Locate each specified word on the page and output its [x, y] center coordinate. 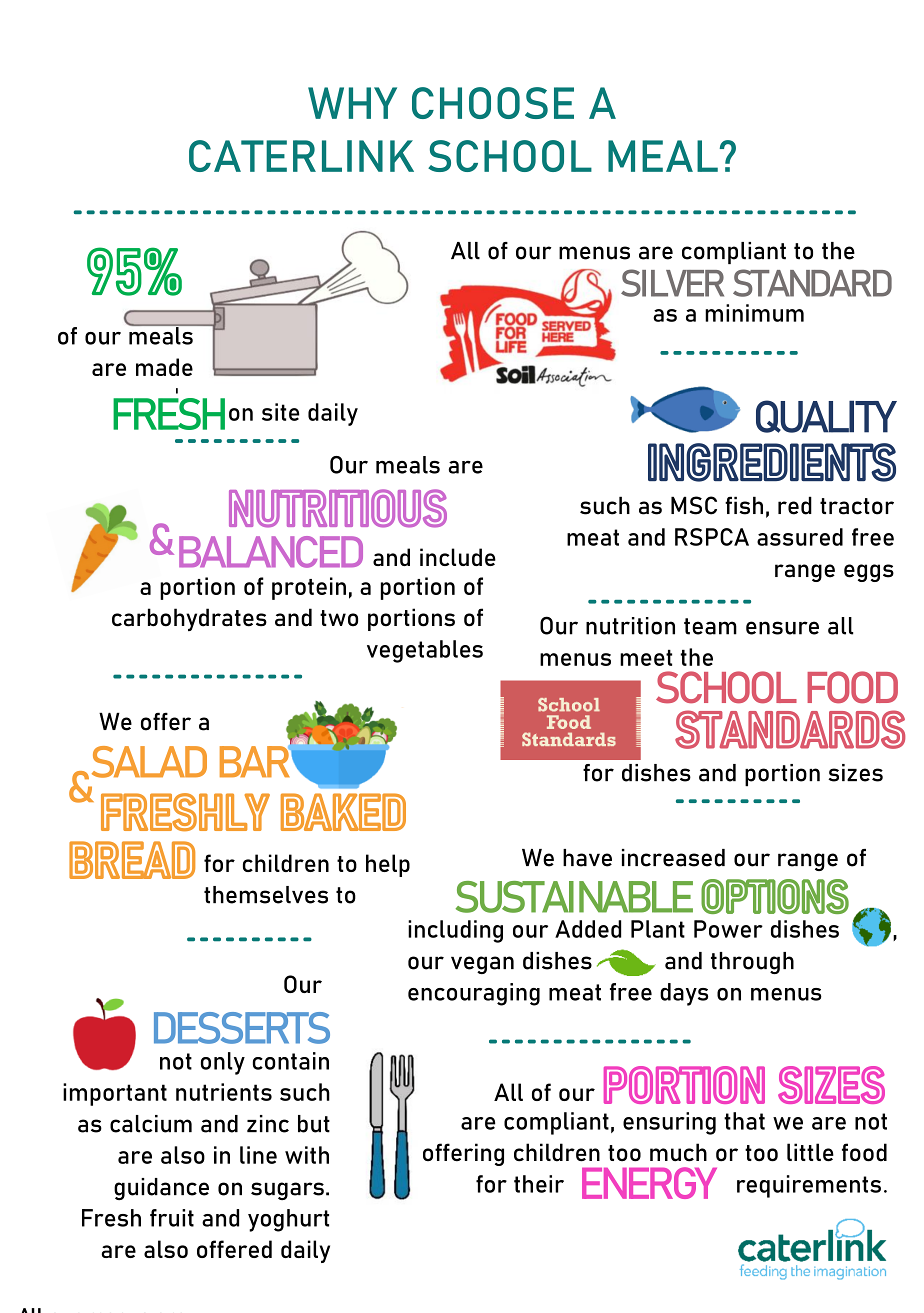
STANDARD [812, 283]
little [810, 1152]
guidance [161, 1189]
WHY [352, 103]
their [539, 1184]
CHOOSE [493, 103]
